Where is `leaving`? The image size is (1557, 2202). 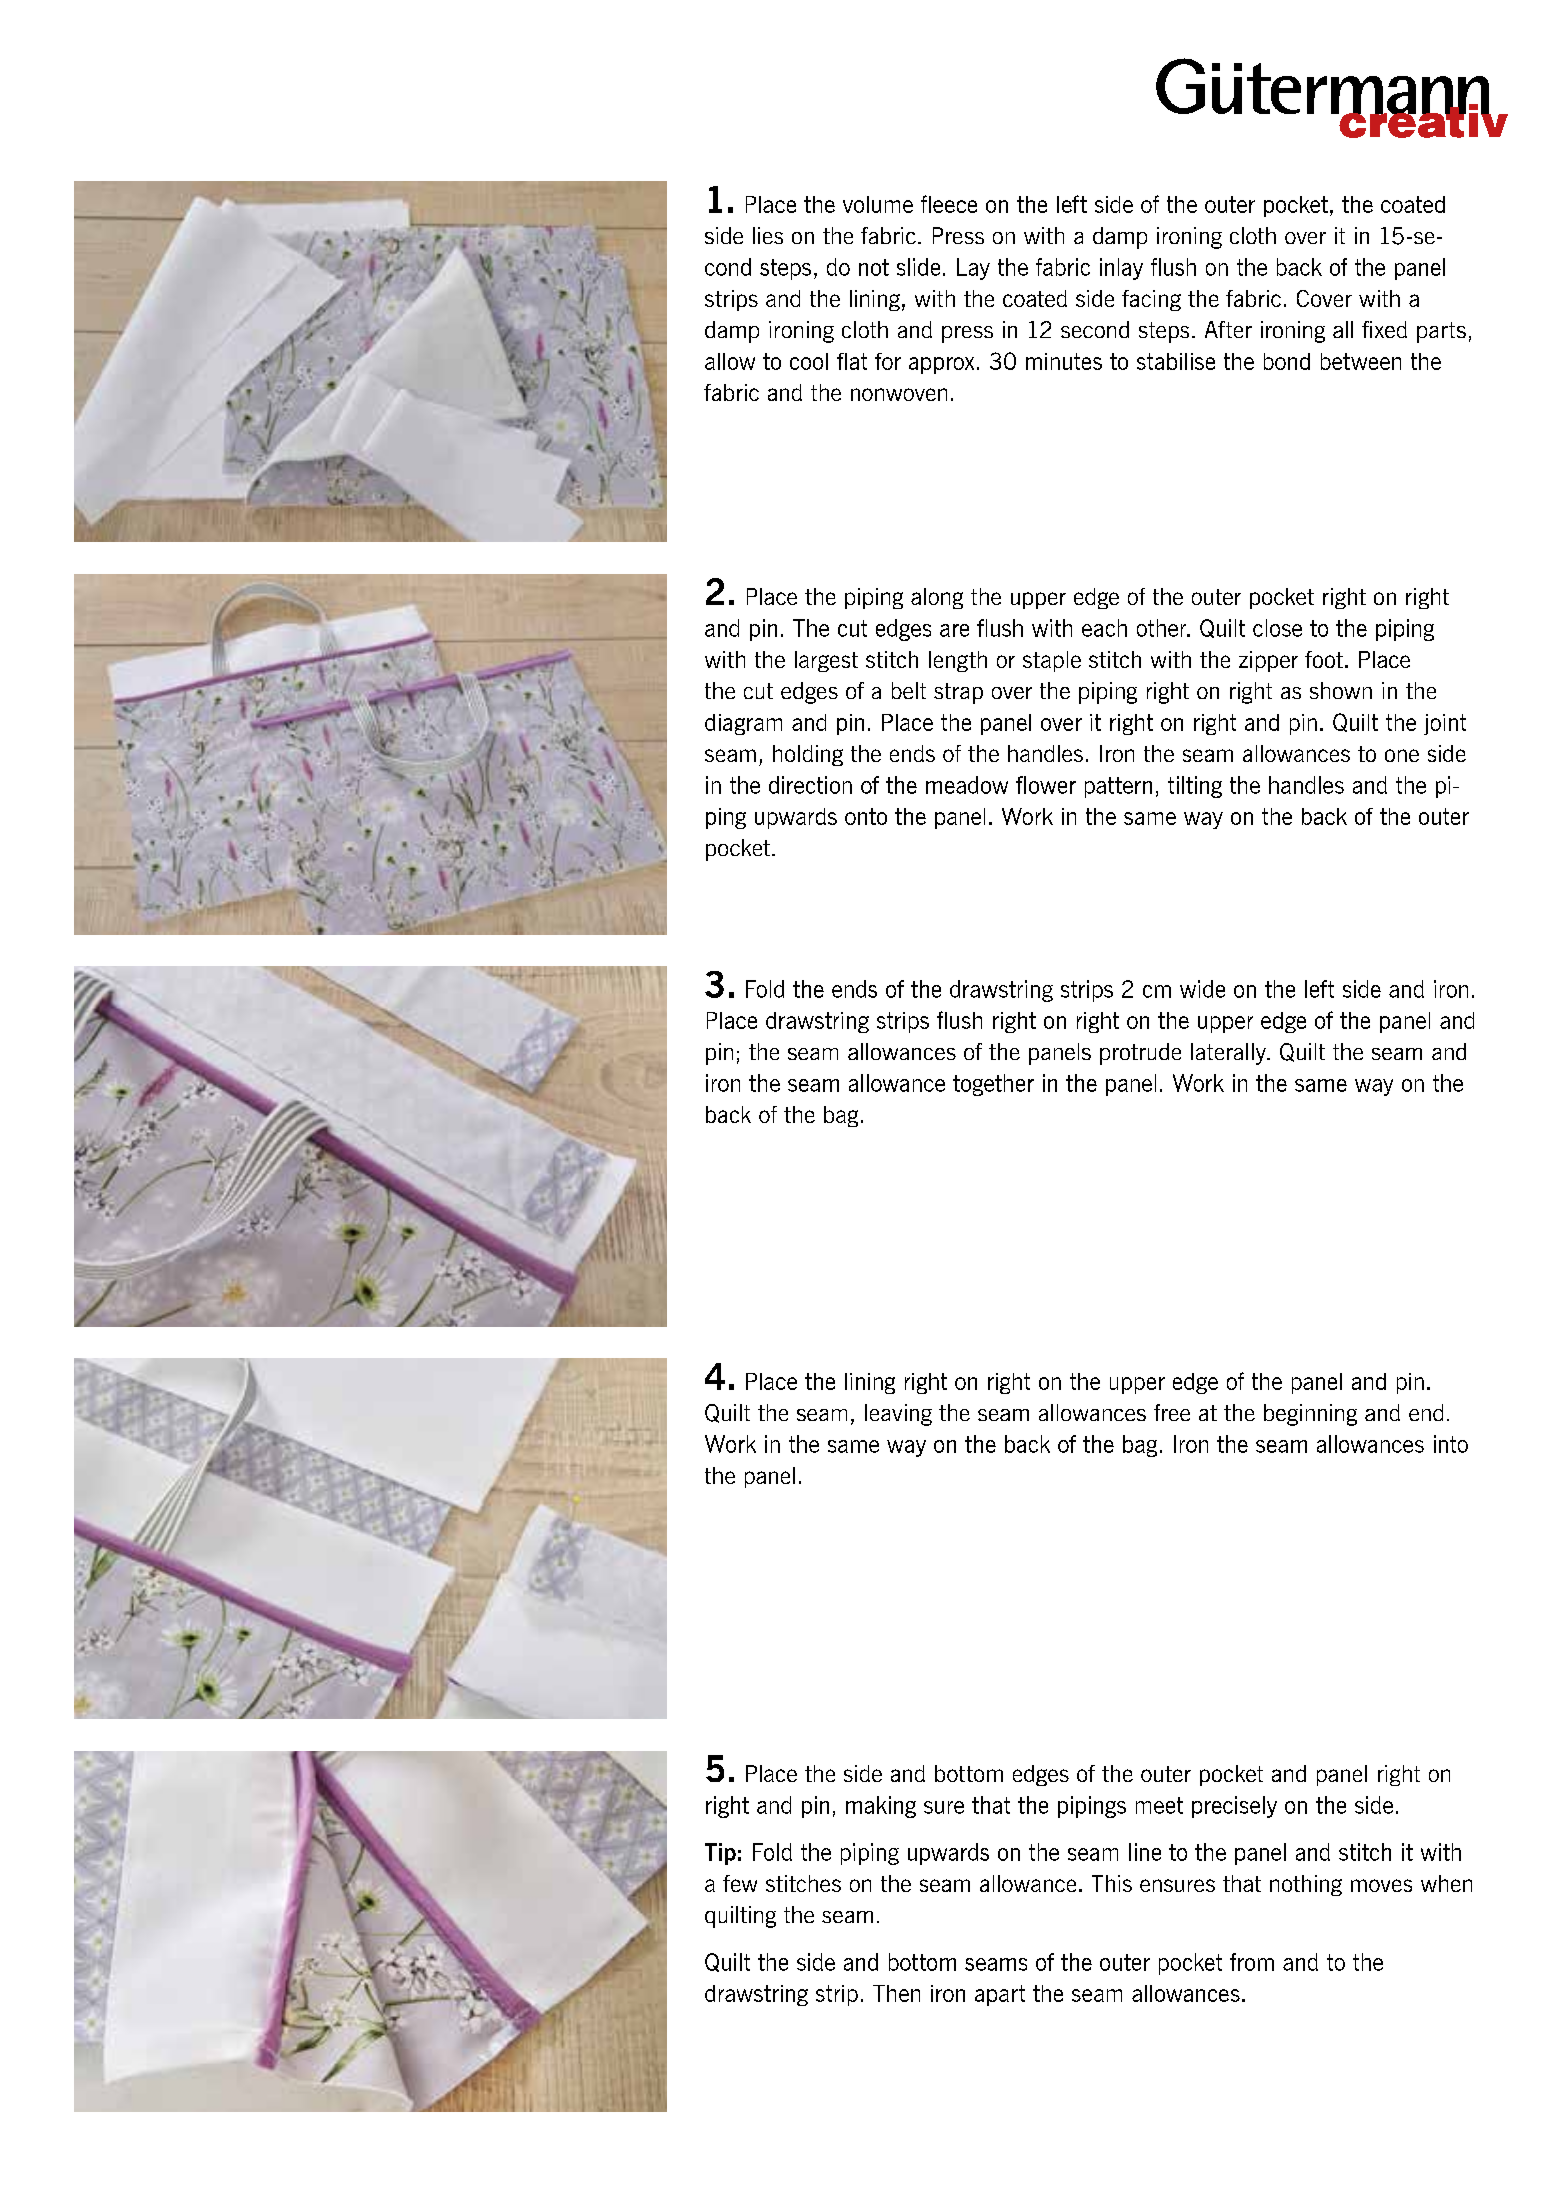
leaving is located at coordinates (898, 1415).
